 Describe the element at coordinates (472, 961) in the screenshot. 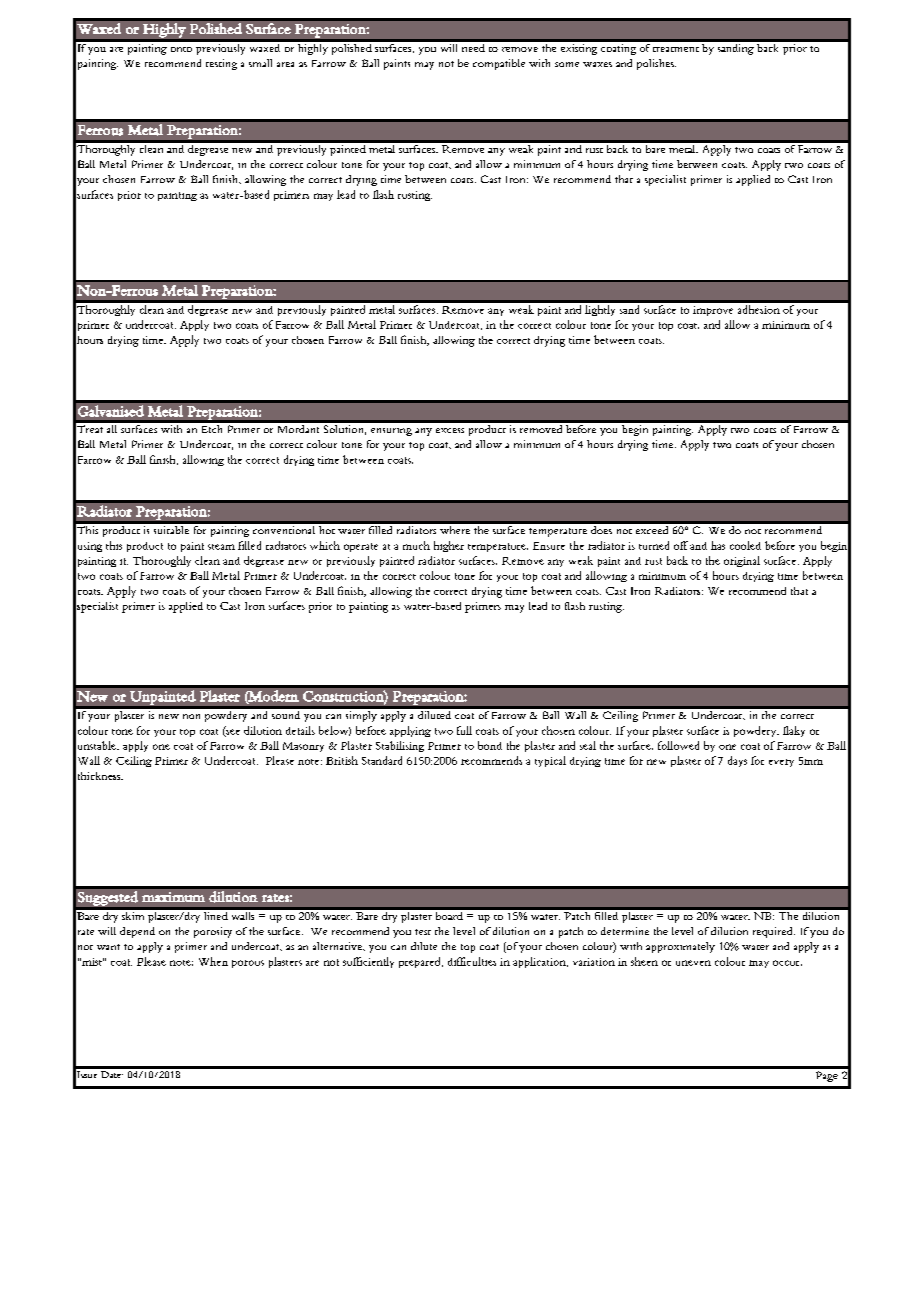

I see `difficulties` at that location.
